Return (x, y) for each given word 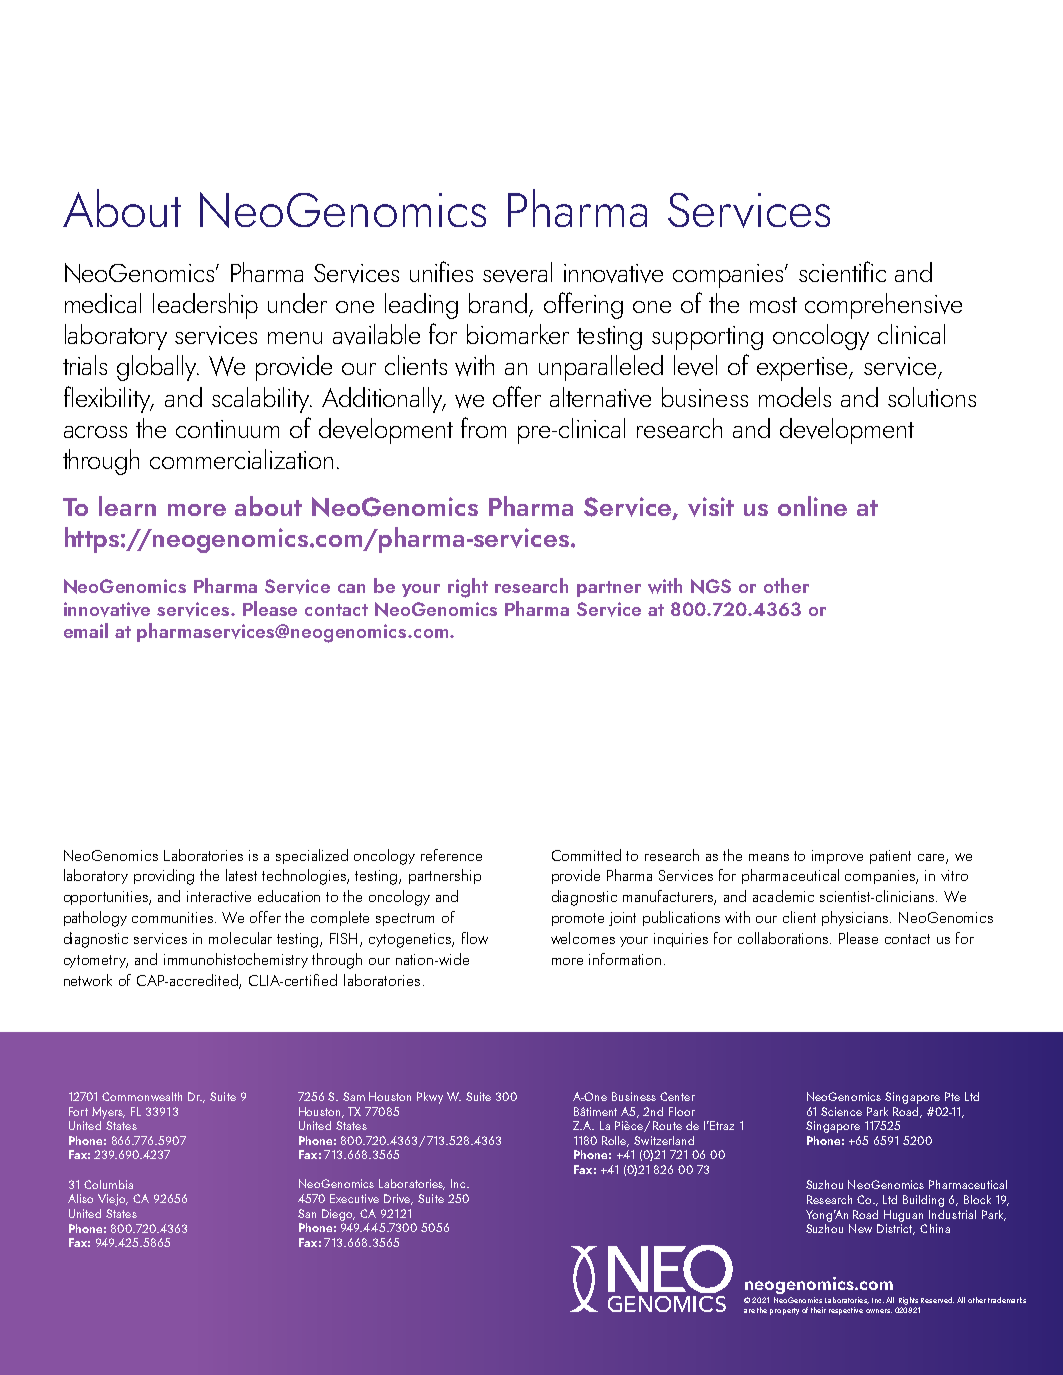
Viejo (113, 1200)
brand (499, 304)
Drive (398, 1199)
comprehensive (883, 306)
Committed (586, 855)
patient (890, 857)
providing (164, 877)
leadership (205, 306)
